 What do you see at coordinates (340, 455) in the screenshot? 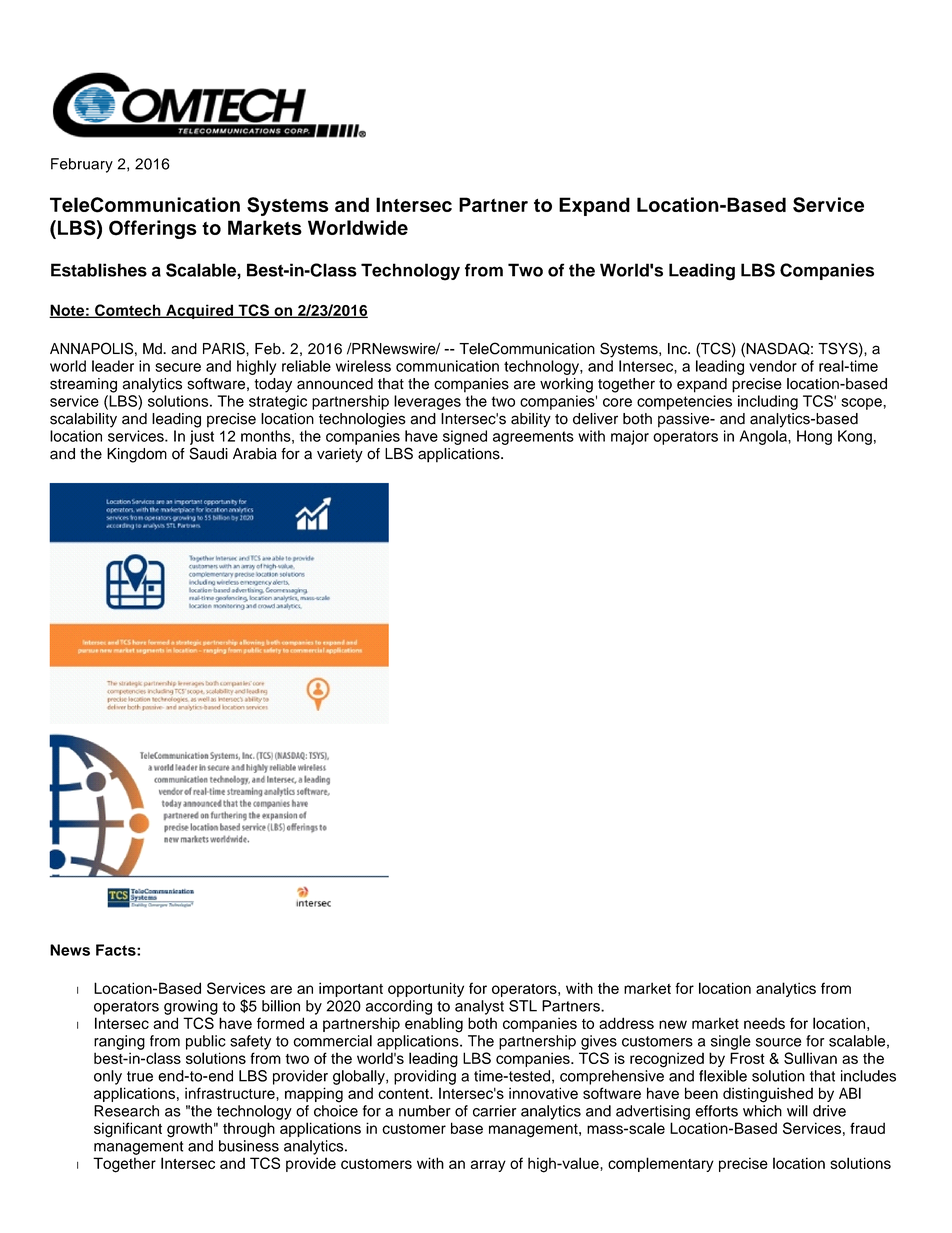
I see `variety` at bounding box center [340, 455].
